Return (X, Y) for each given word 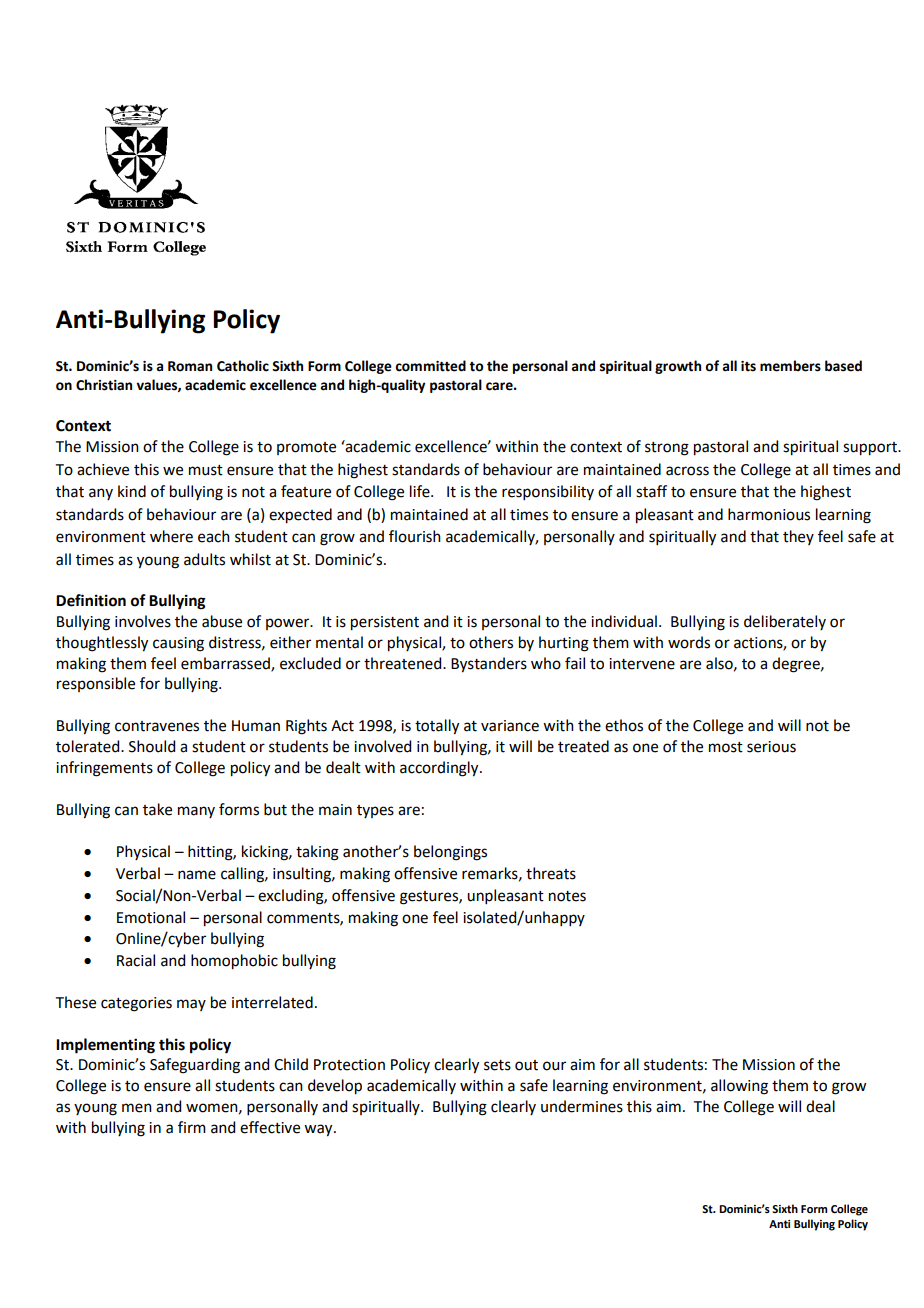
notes (567, 896)
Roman (190, 366)
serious (771, 747)
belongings (450, 853)
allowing (739, 1087)
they (798, 537)
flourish (415, 536)
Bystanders (489, 665)
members (790, 366)
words (689, 642)
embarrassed (226, 664)
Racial (136, 960)
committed (430, 366)
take (157, 809)
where (171, 536)
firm (192, 1127)
